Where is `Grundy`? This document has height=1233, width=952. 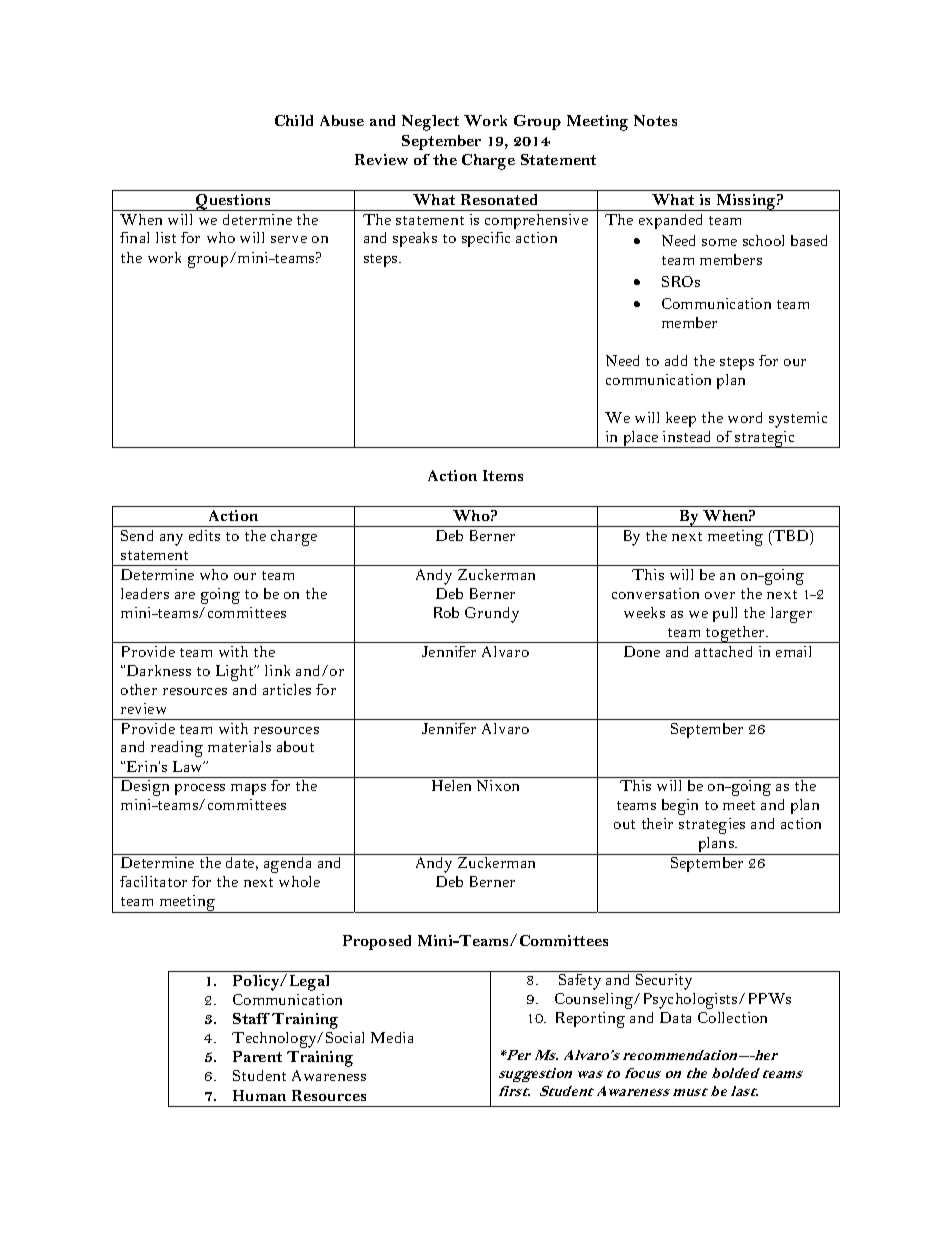 Grundy is located at coordinates (492, 615).
